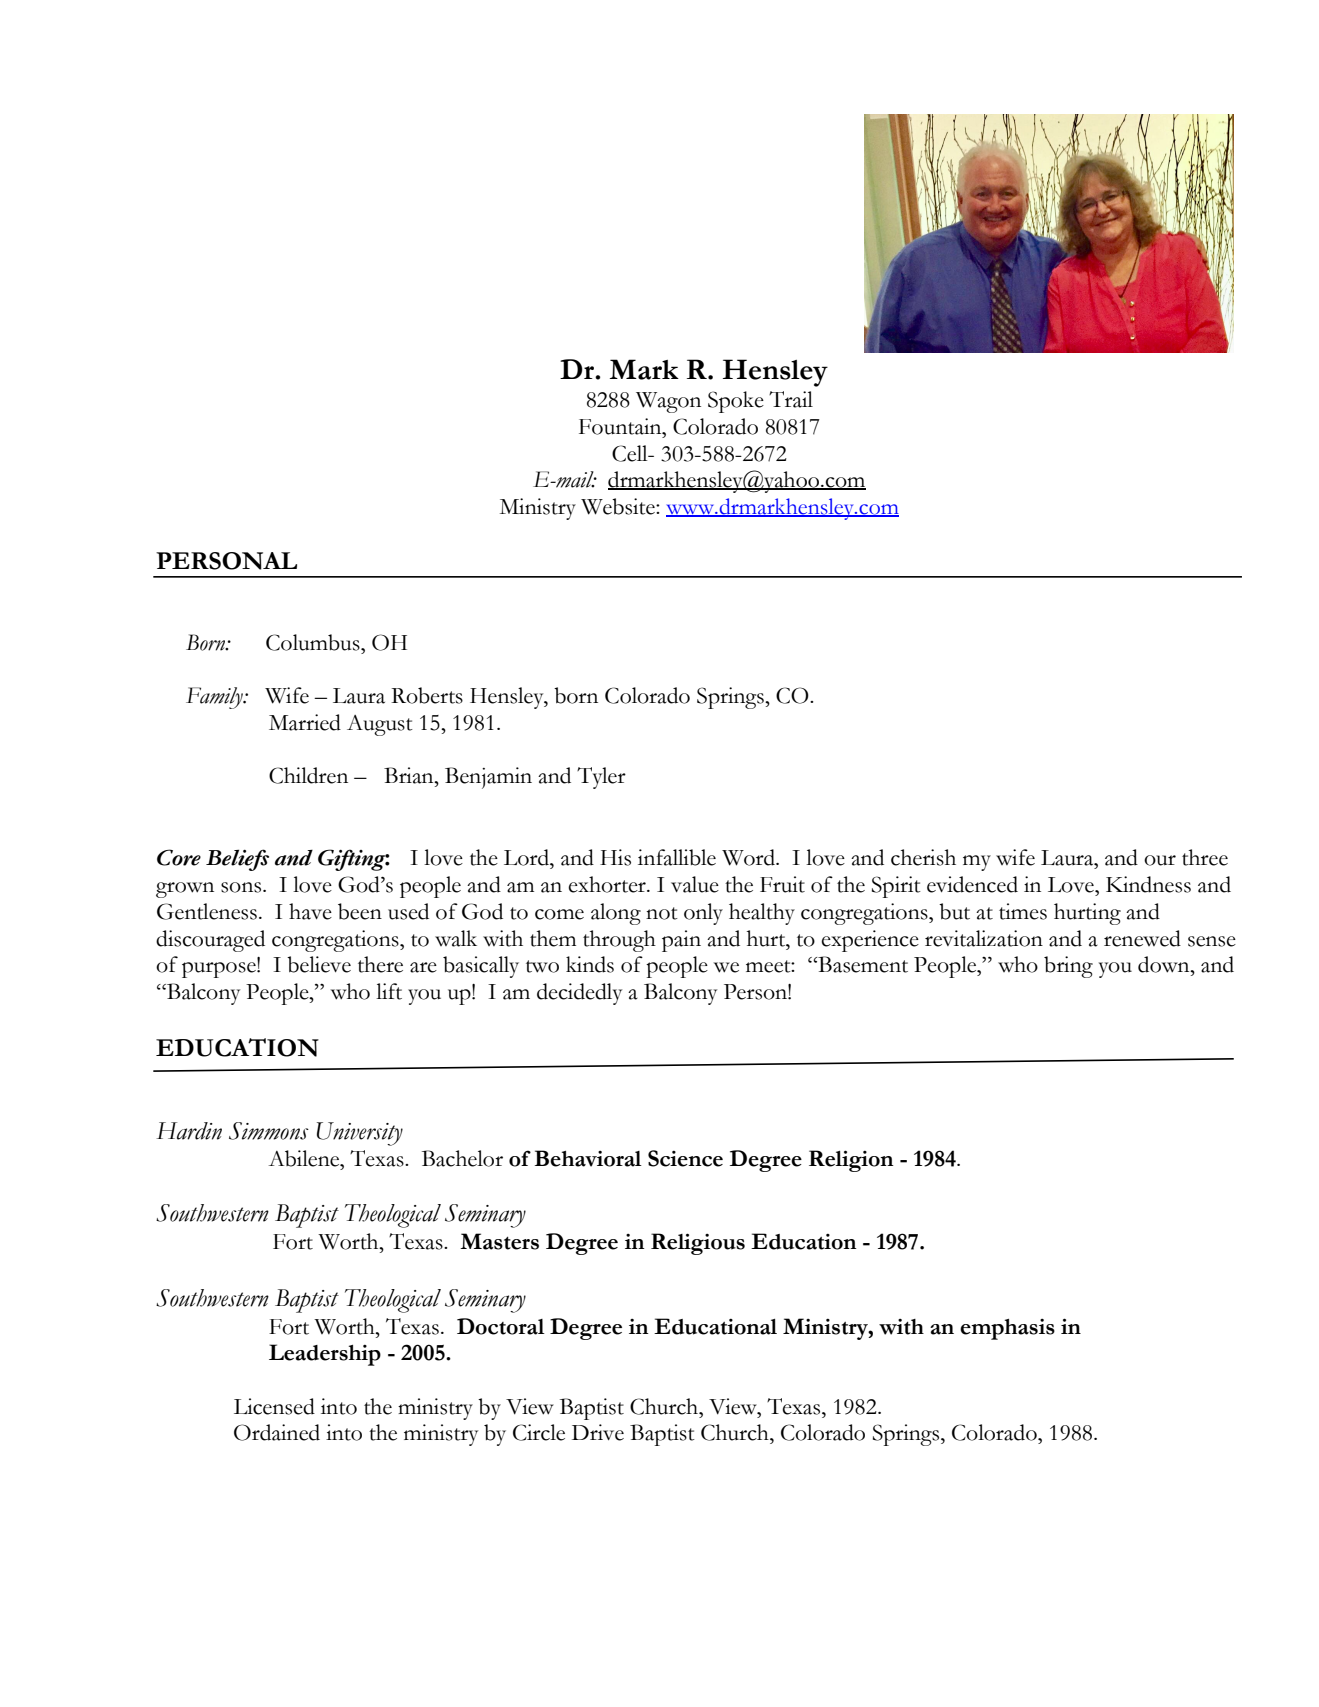  Describe the element at coordinates (389, 991) in the screenshot. I see `lift` at that location.
